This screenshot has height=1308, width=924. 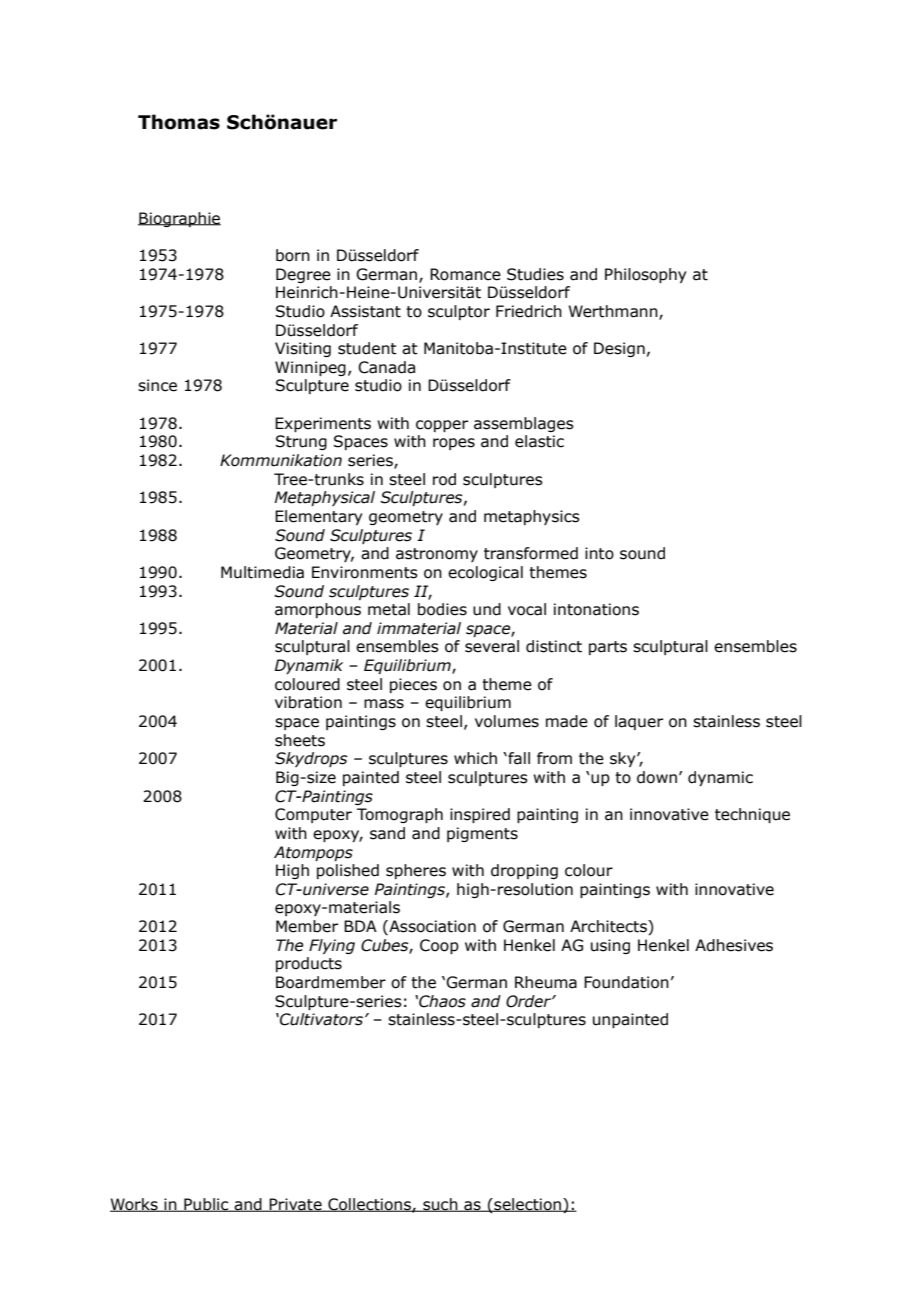 I want to click on Design, so click(x=619, y=349).
